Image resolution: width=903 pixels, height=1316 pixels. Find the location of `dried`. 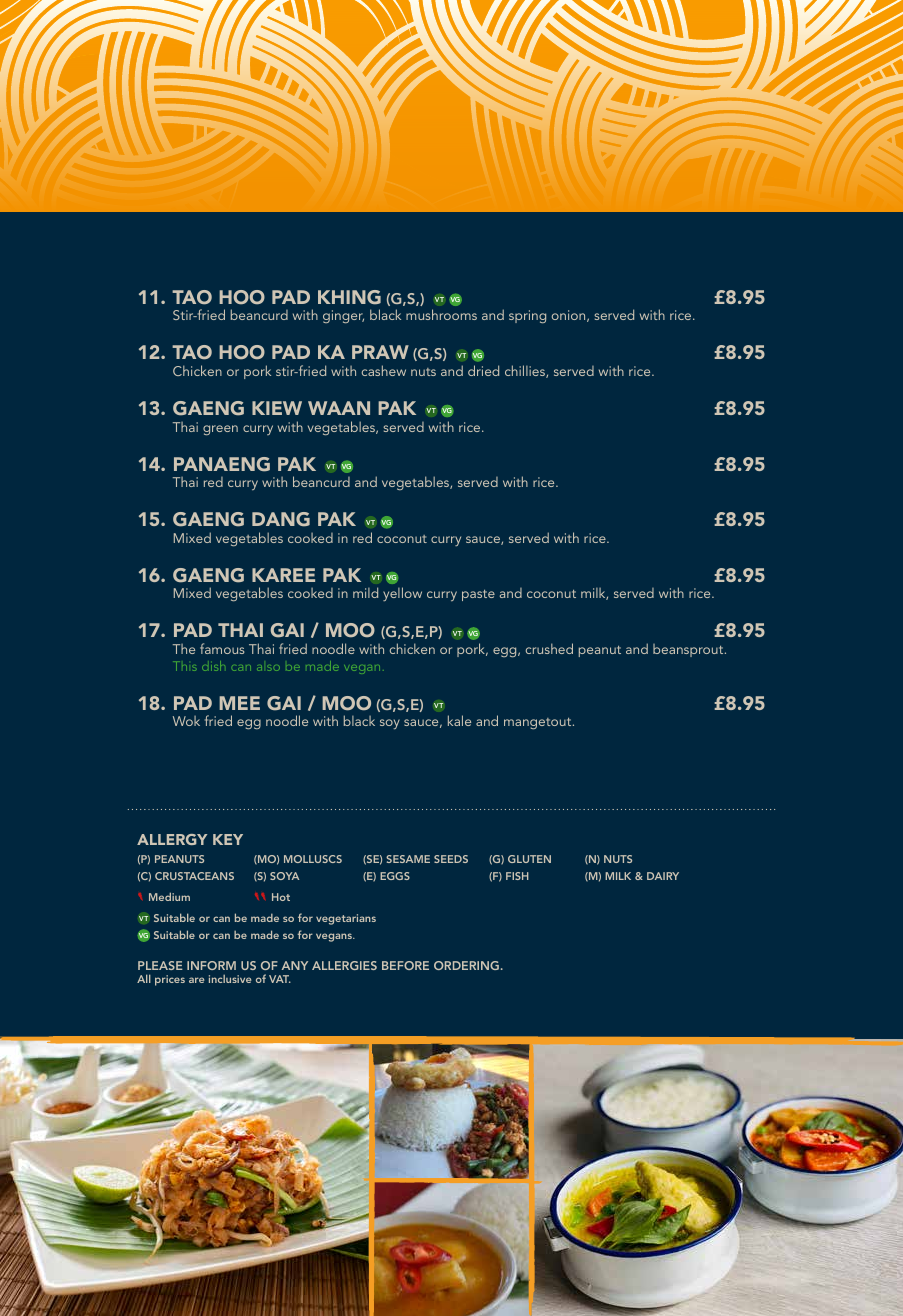

dried is located at coordinates (483, 370).
